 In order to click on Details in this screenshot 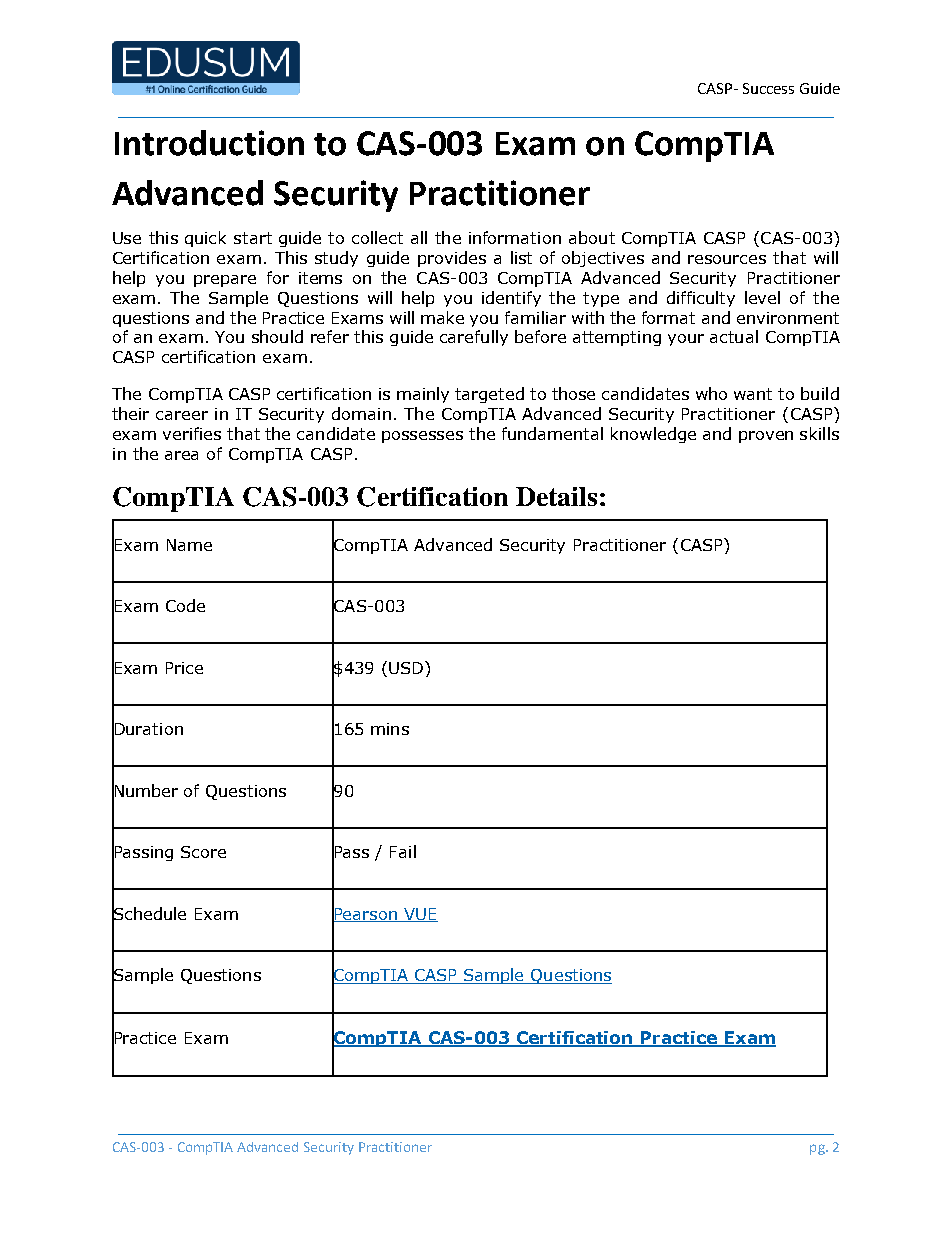, I will do `click(556, 496)`.
